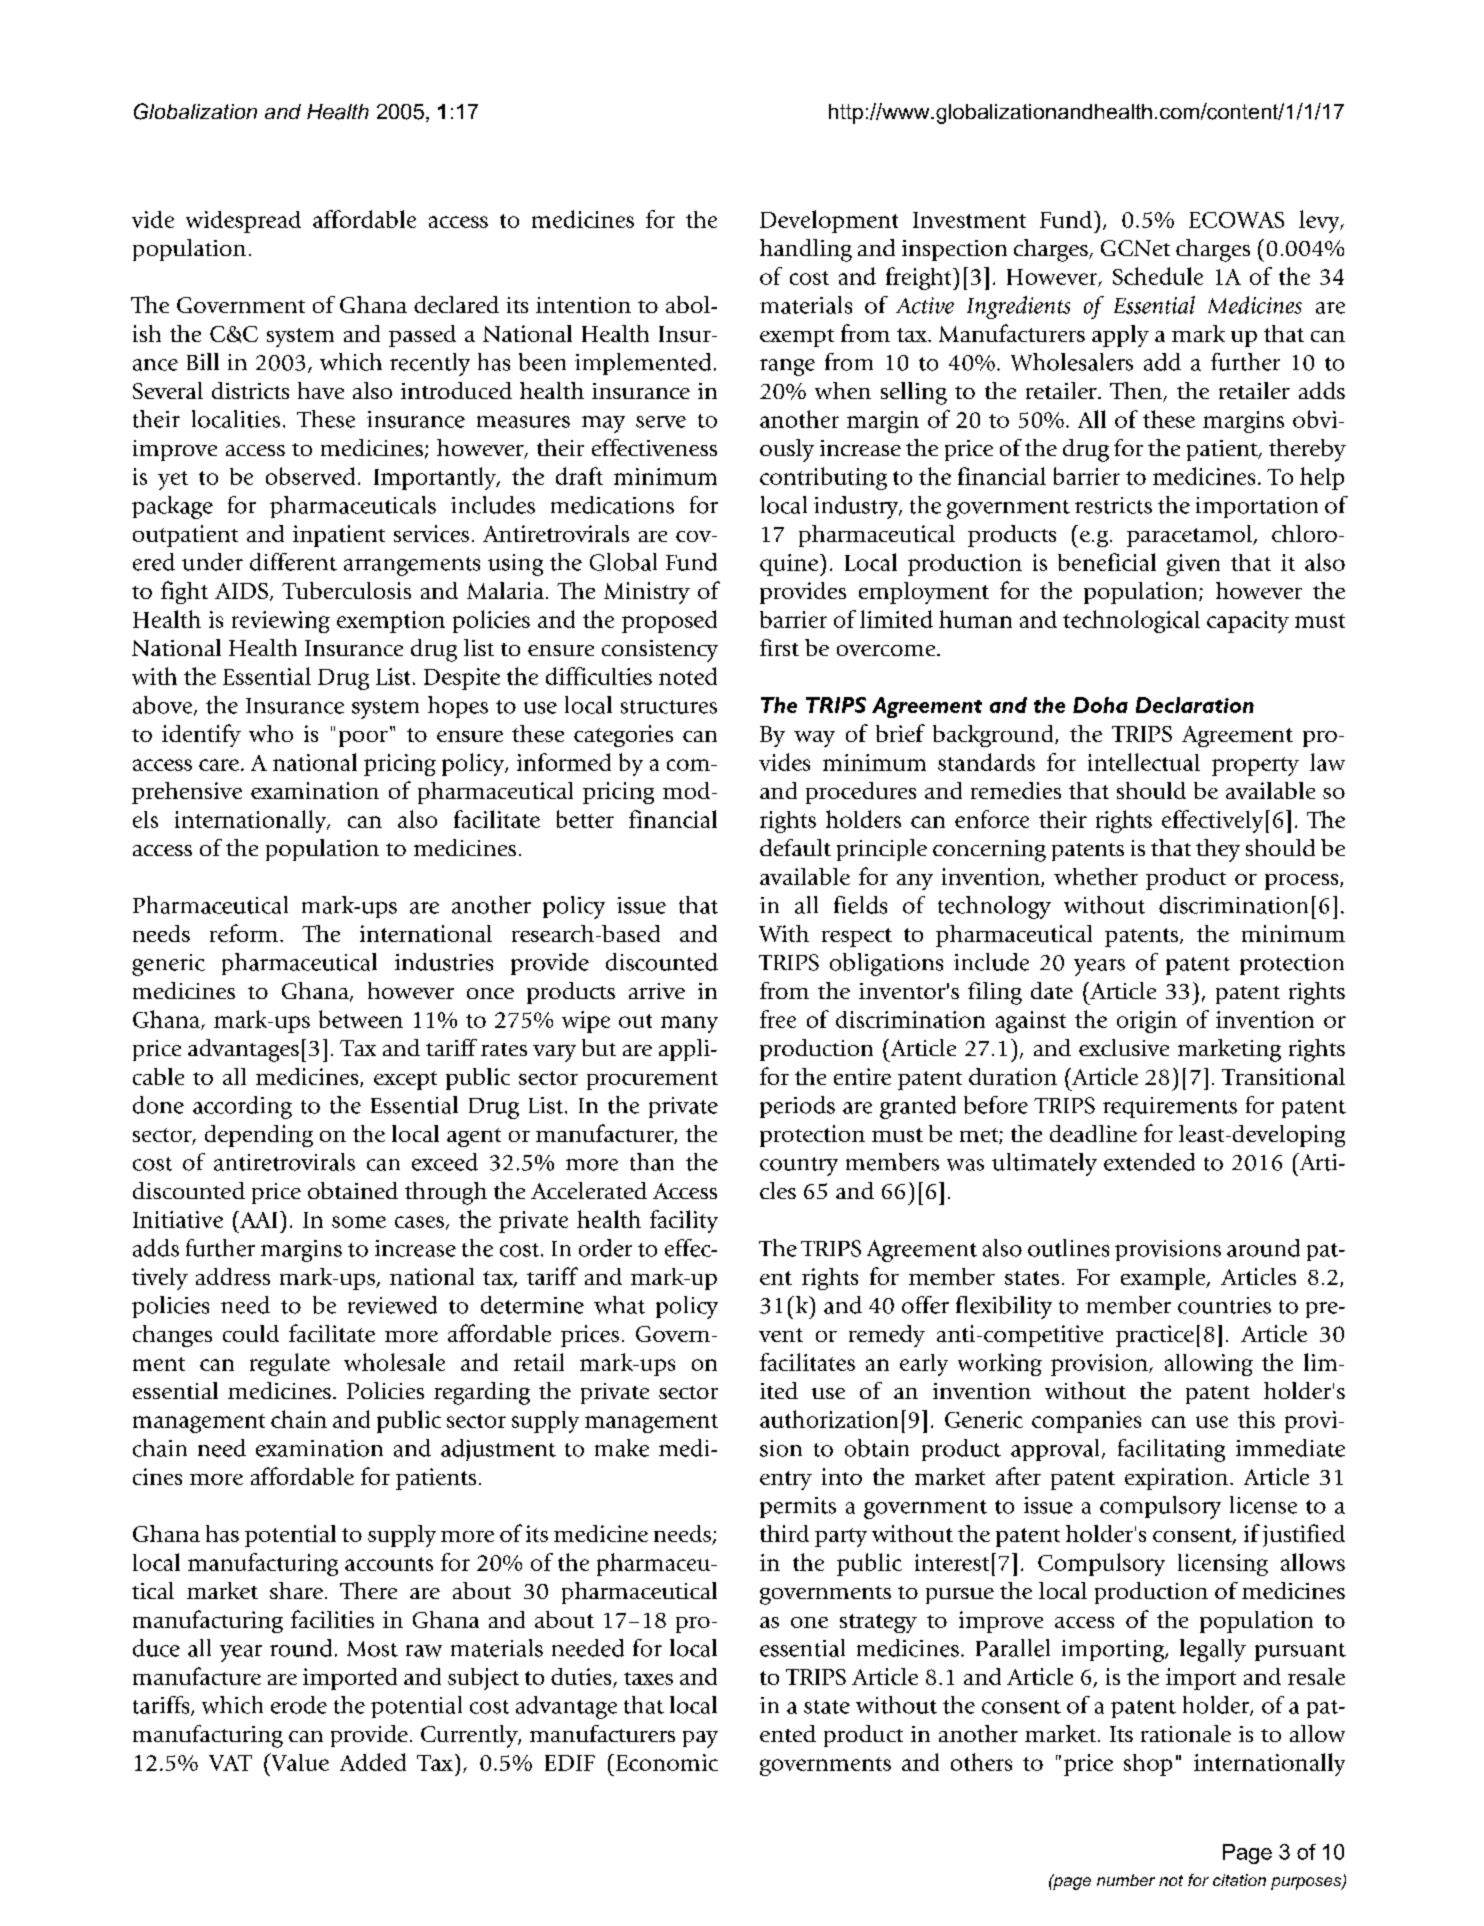  What do you see at coordinates (299, 1762) in the screenshot?
I see `Value` at bounding box center [299, 1762].
